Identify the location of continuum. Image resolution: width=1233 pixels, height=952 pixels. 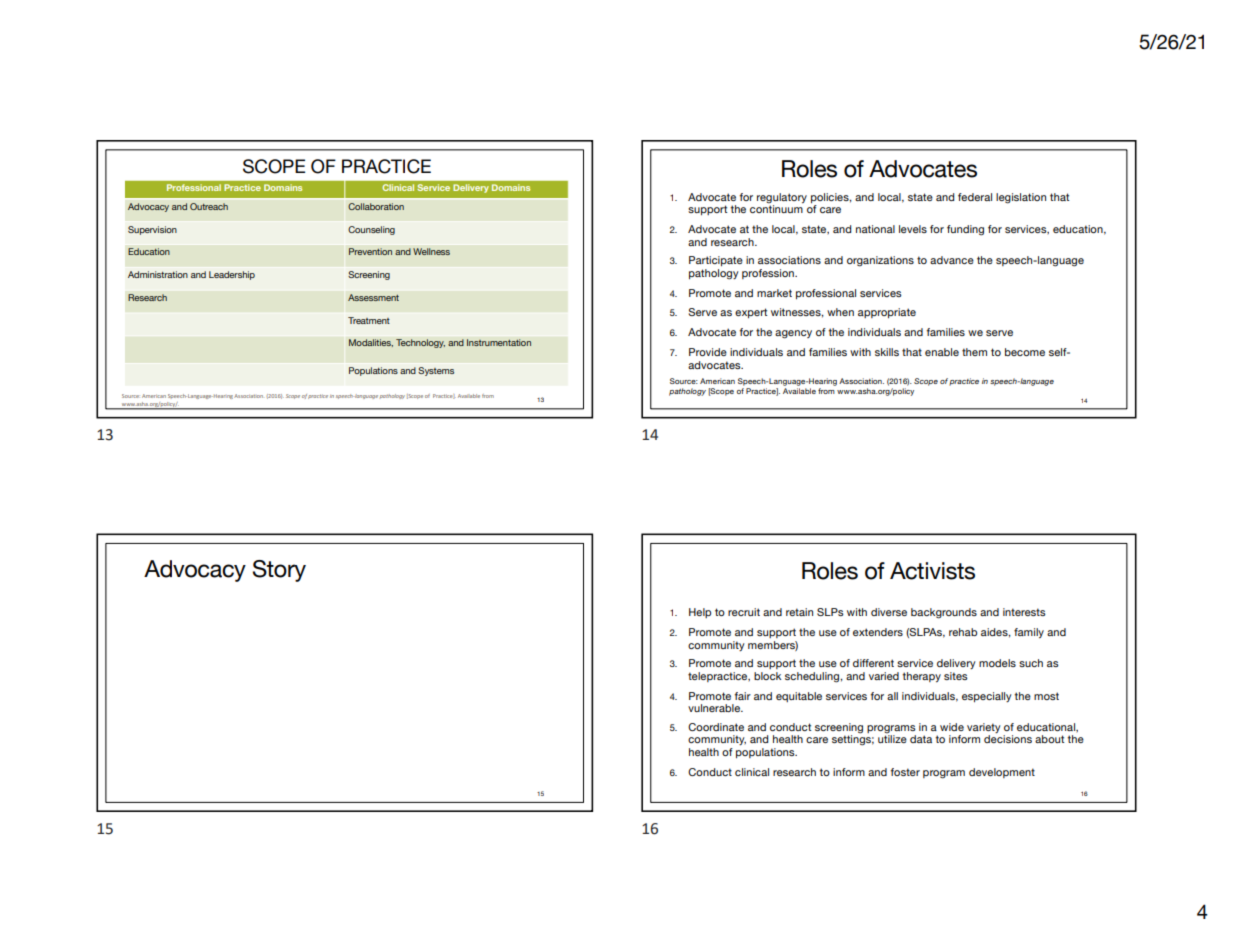
(776, 209).
